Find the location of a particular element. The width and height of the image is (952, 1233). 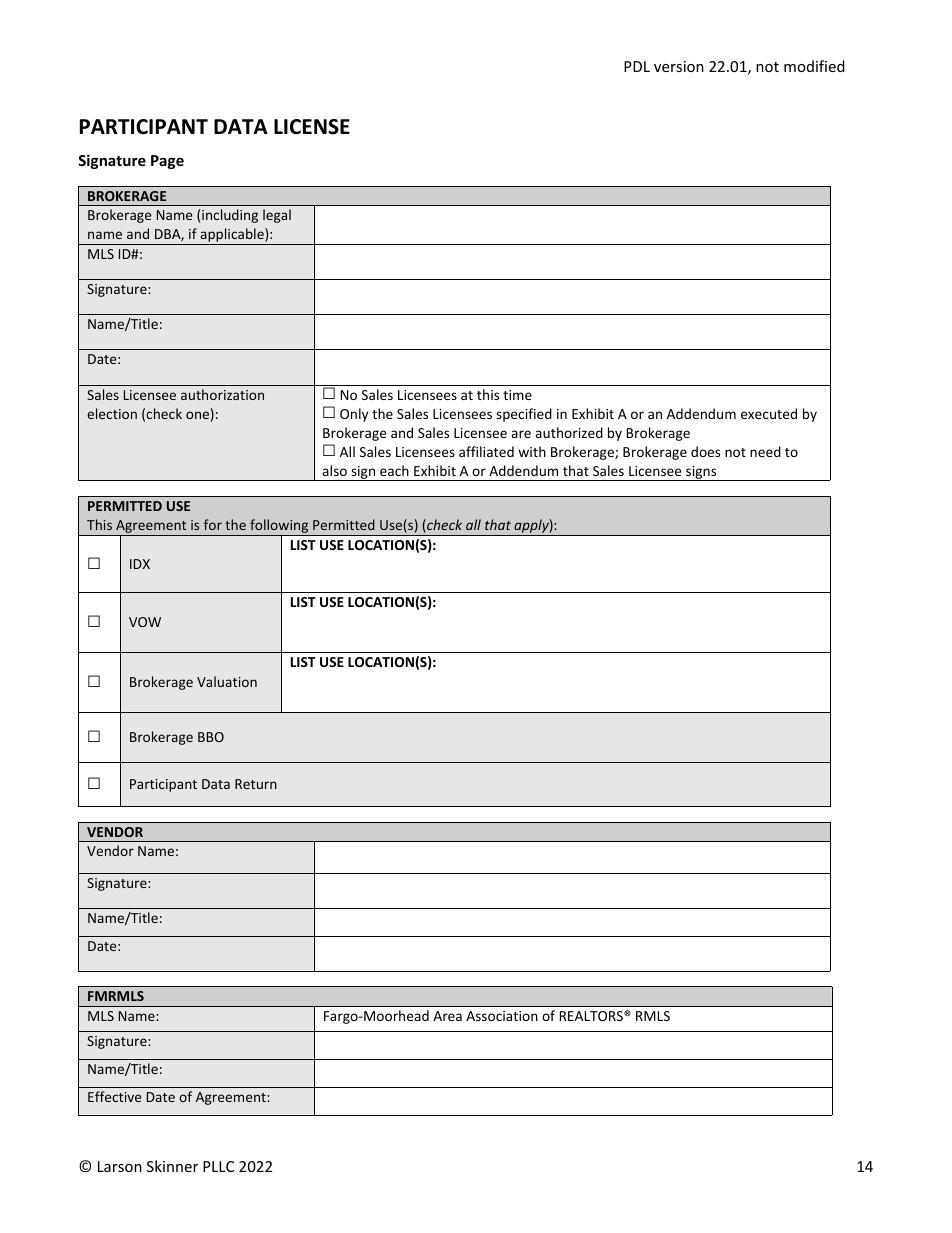

PDL is located at coordinates (637, 66).
